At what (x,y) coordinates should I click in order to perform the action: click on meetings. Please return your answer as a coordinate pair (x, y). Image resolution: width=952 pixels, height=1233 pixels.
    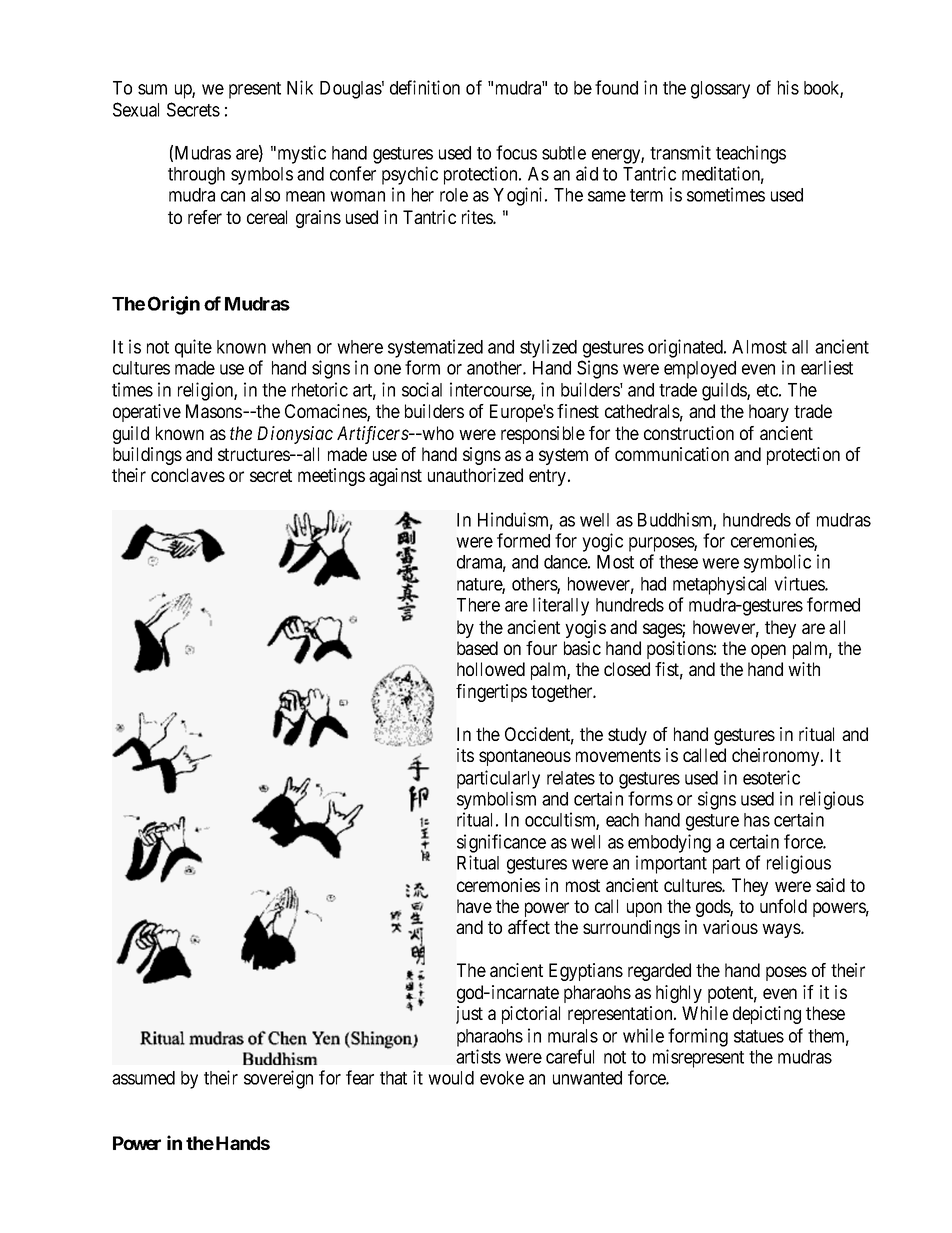
    Looking at the image, I should click on (331, 477).
